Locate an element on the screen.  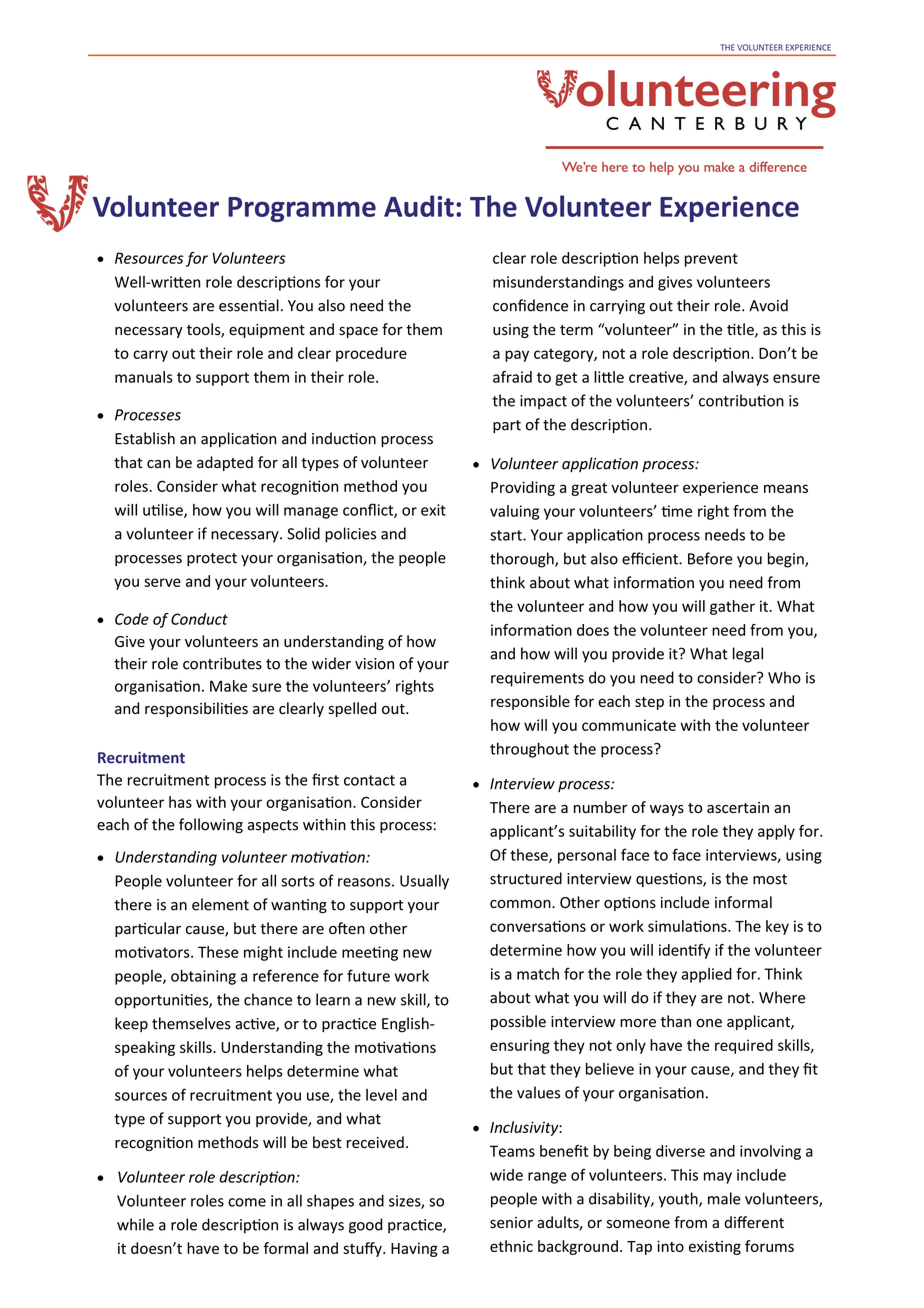
element is located at coordinates (220, 904).
